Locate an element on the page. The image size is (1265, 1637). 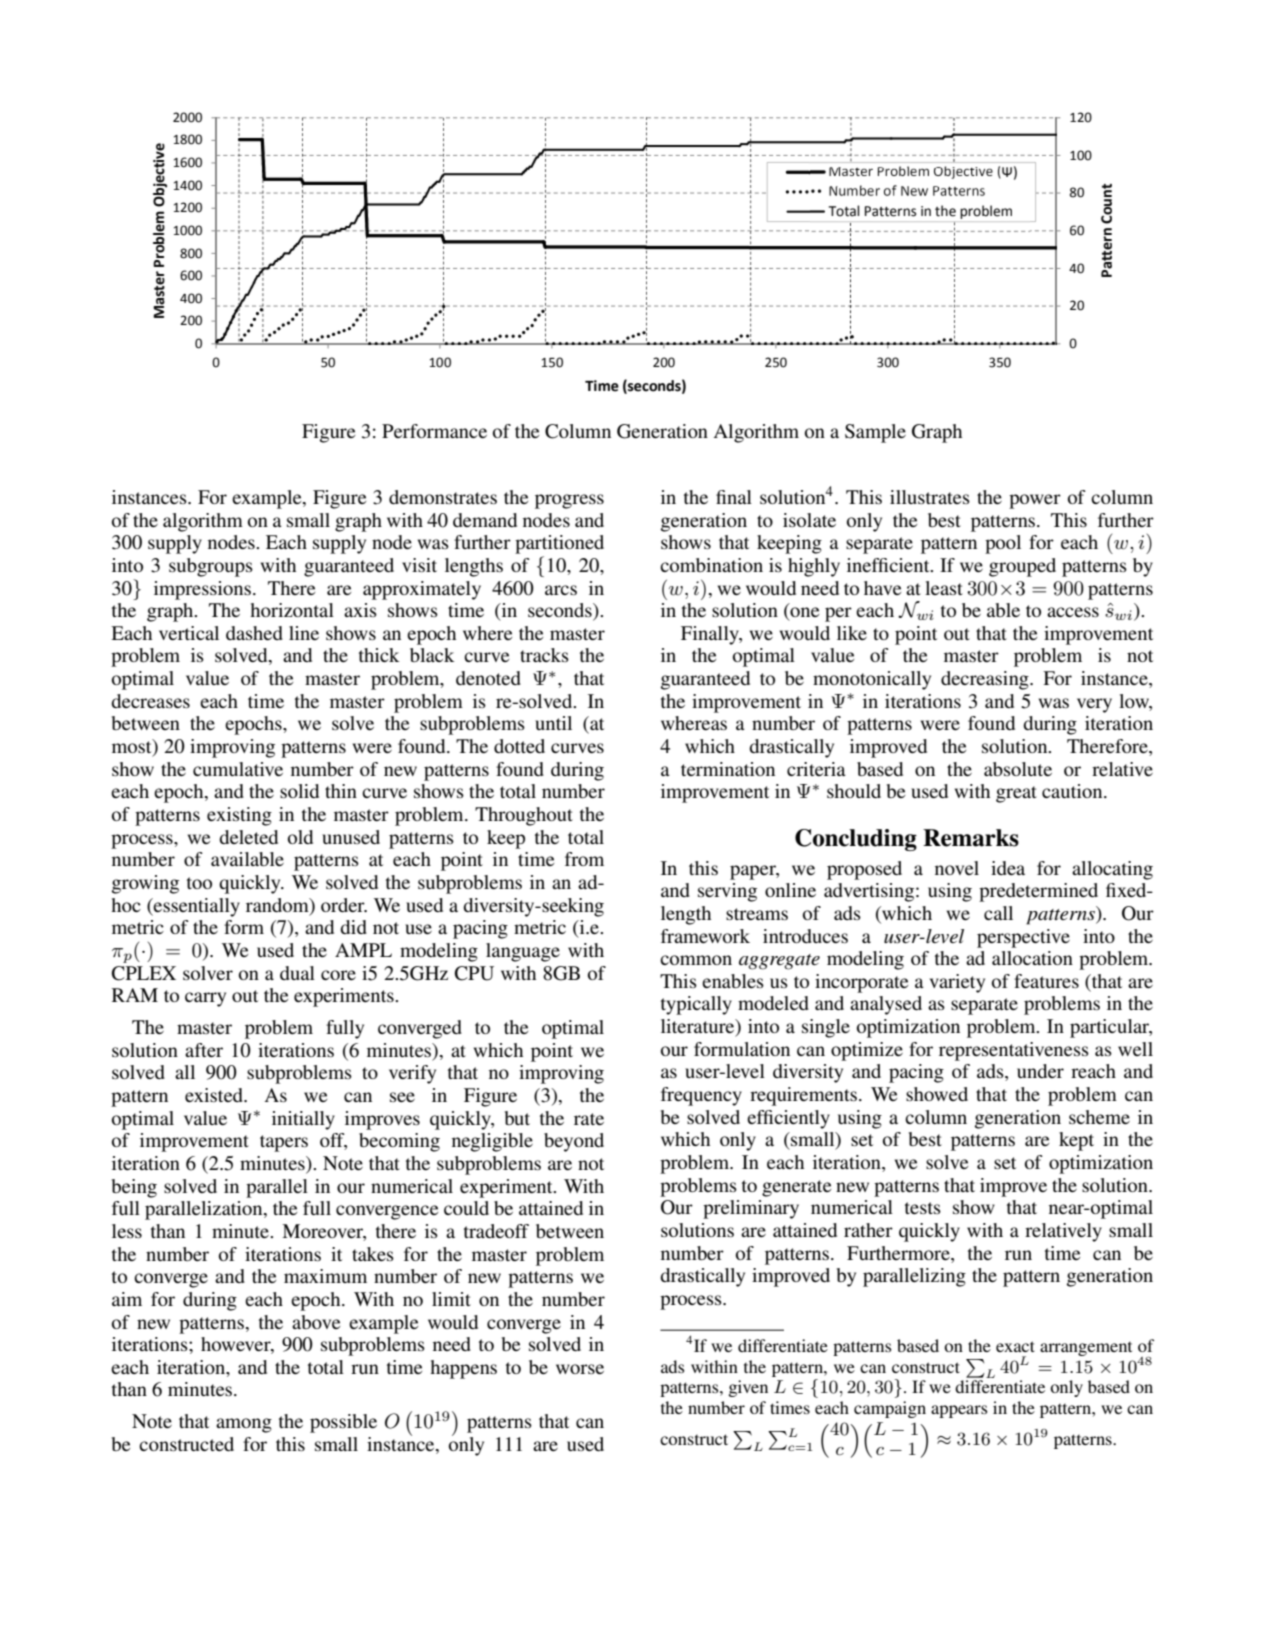
pool is located at coordinates (1003, 544).
